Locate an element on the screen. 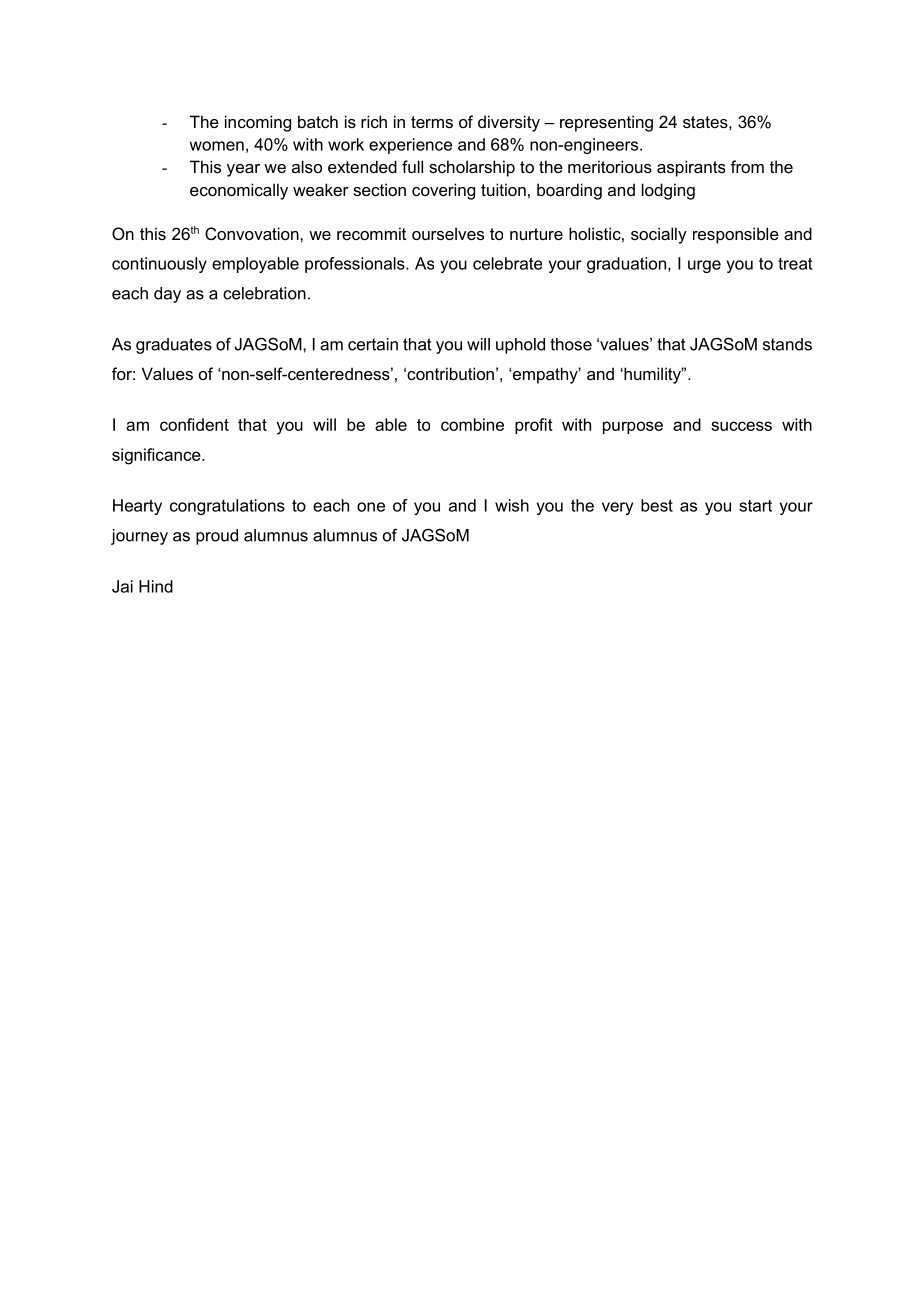  responsible is located at coordinates (736, 235).
